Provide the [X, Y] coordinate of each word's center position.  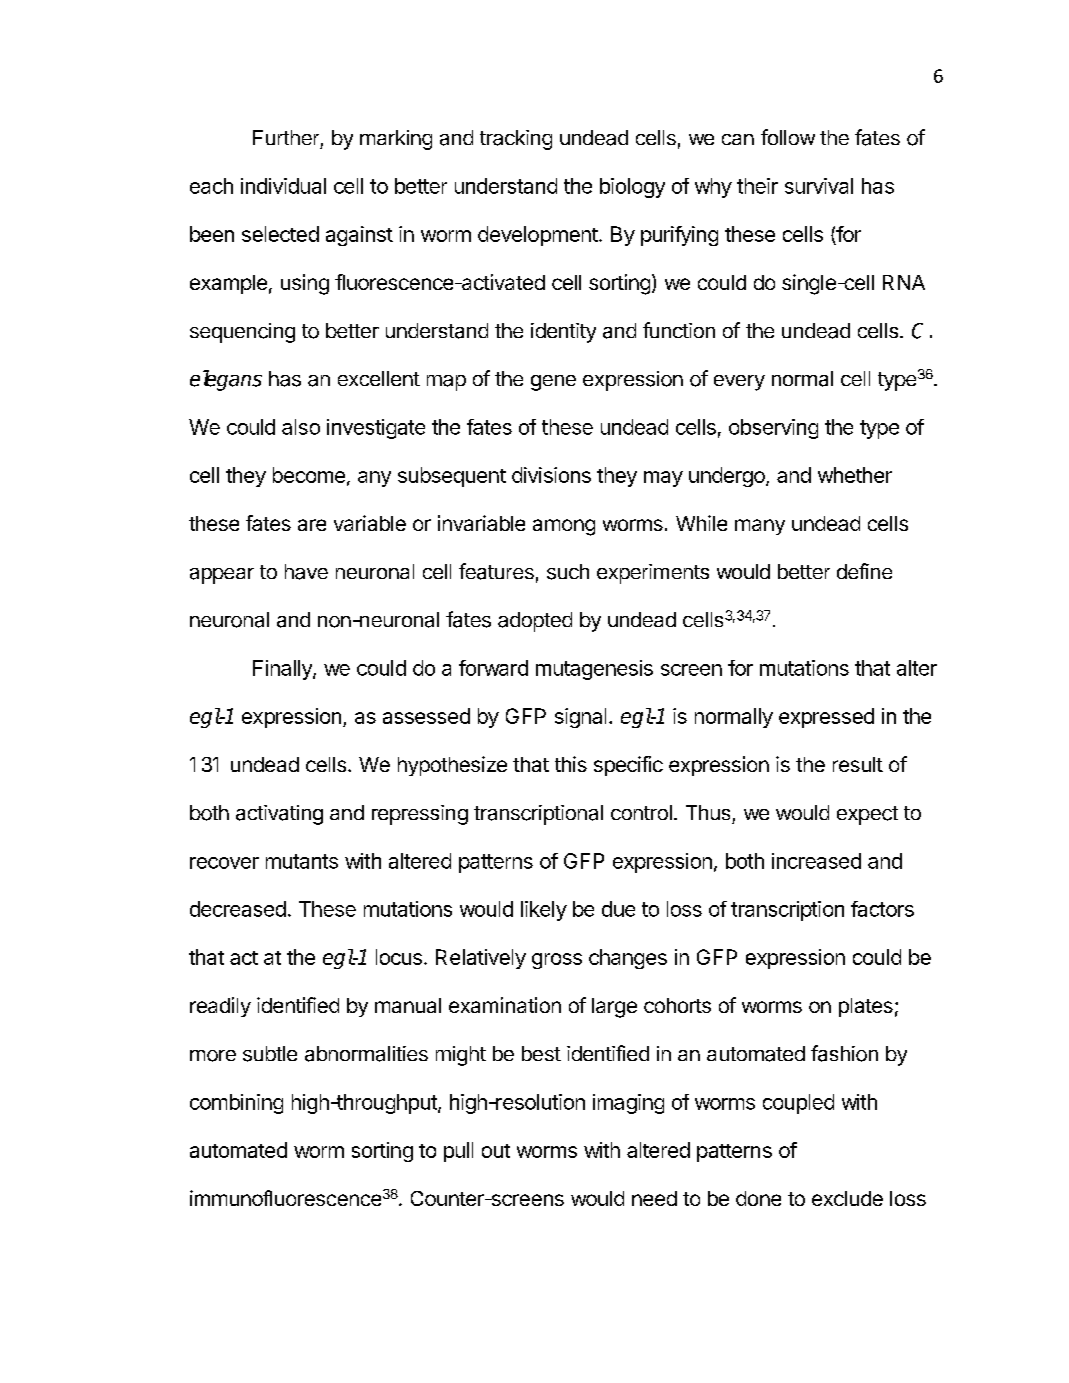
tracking [516, 140]
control [641, 812]
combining [236, 1104]
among [564, 527]
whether [855, 475]
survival [819, 186]
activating [279, 815]
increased [816, 861]
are [312, 525]
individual [283, 186]
